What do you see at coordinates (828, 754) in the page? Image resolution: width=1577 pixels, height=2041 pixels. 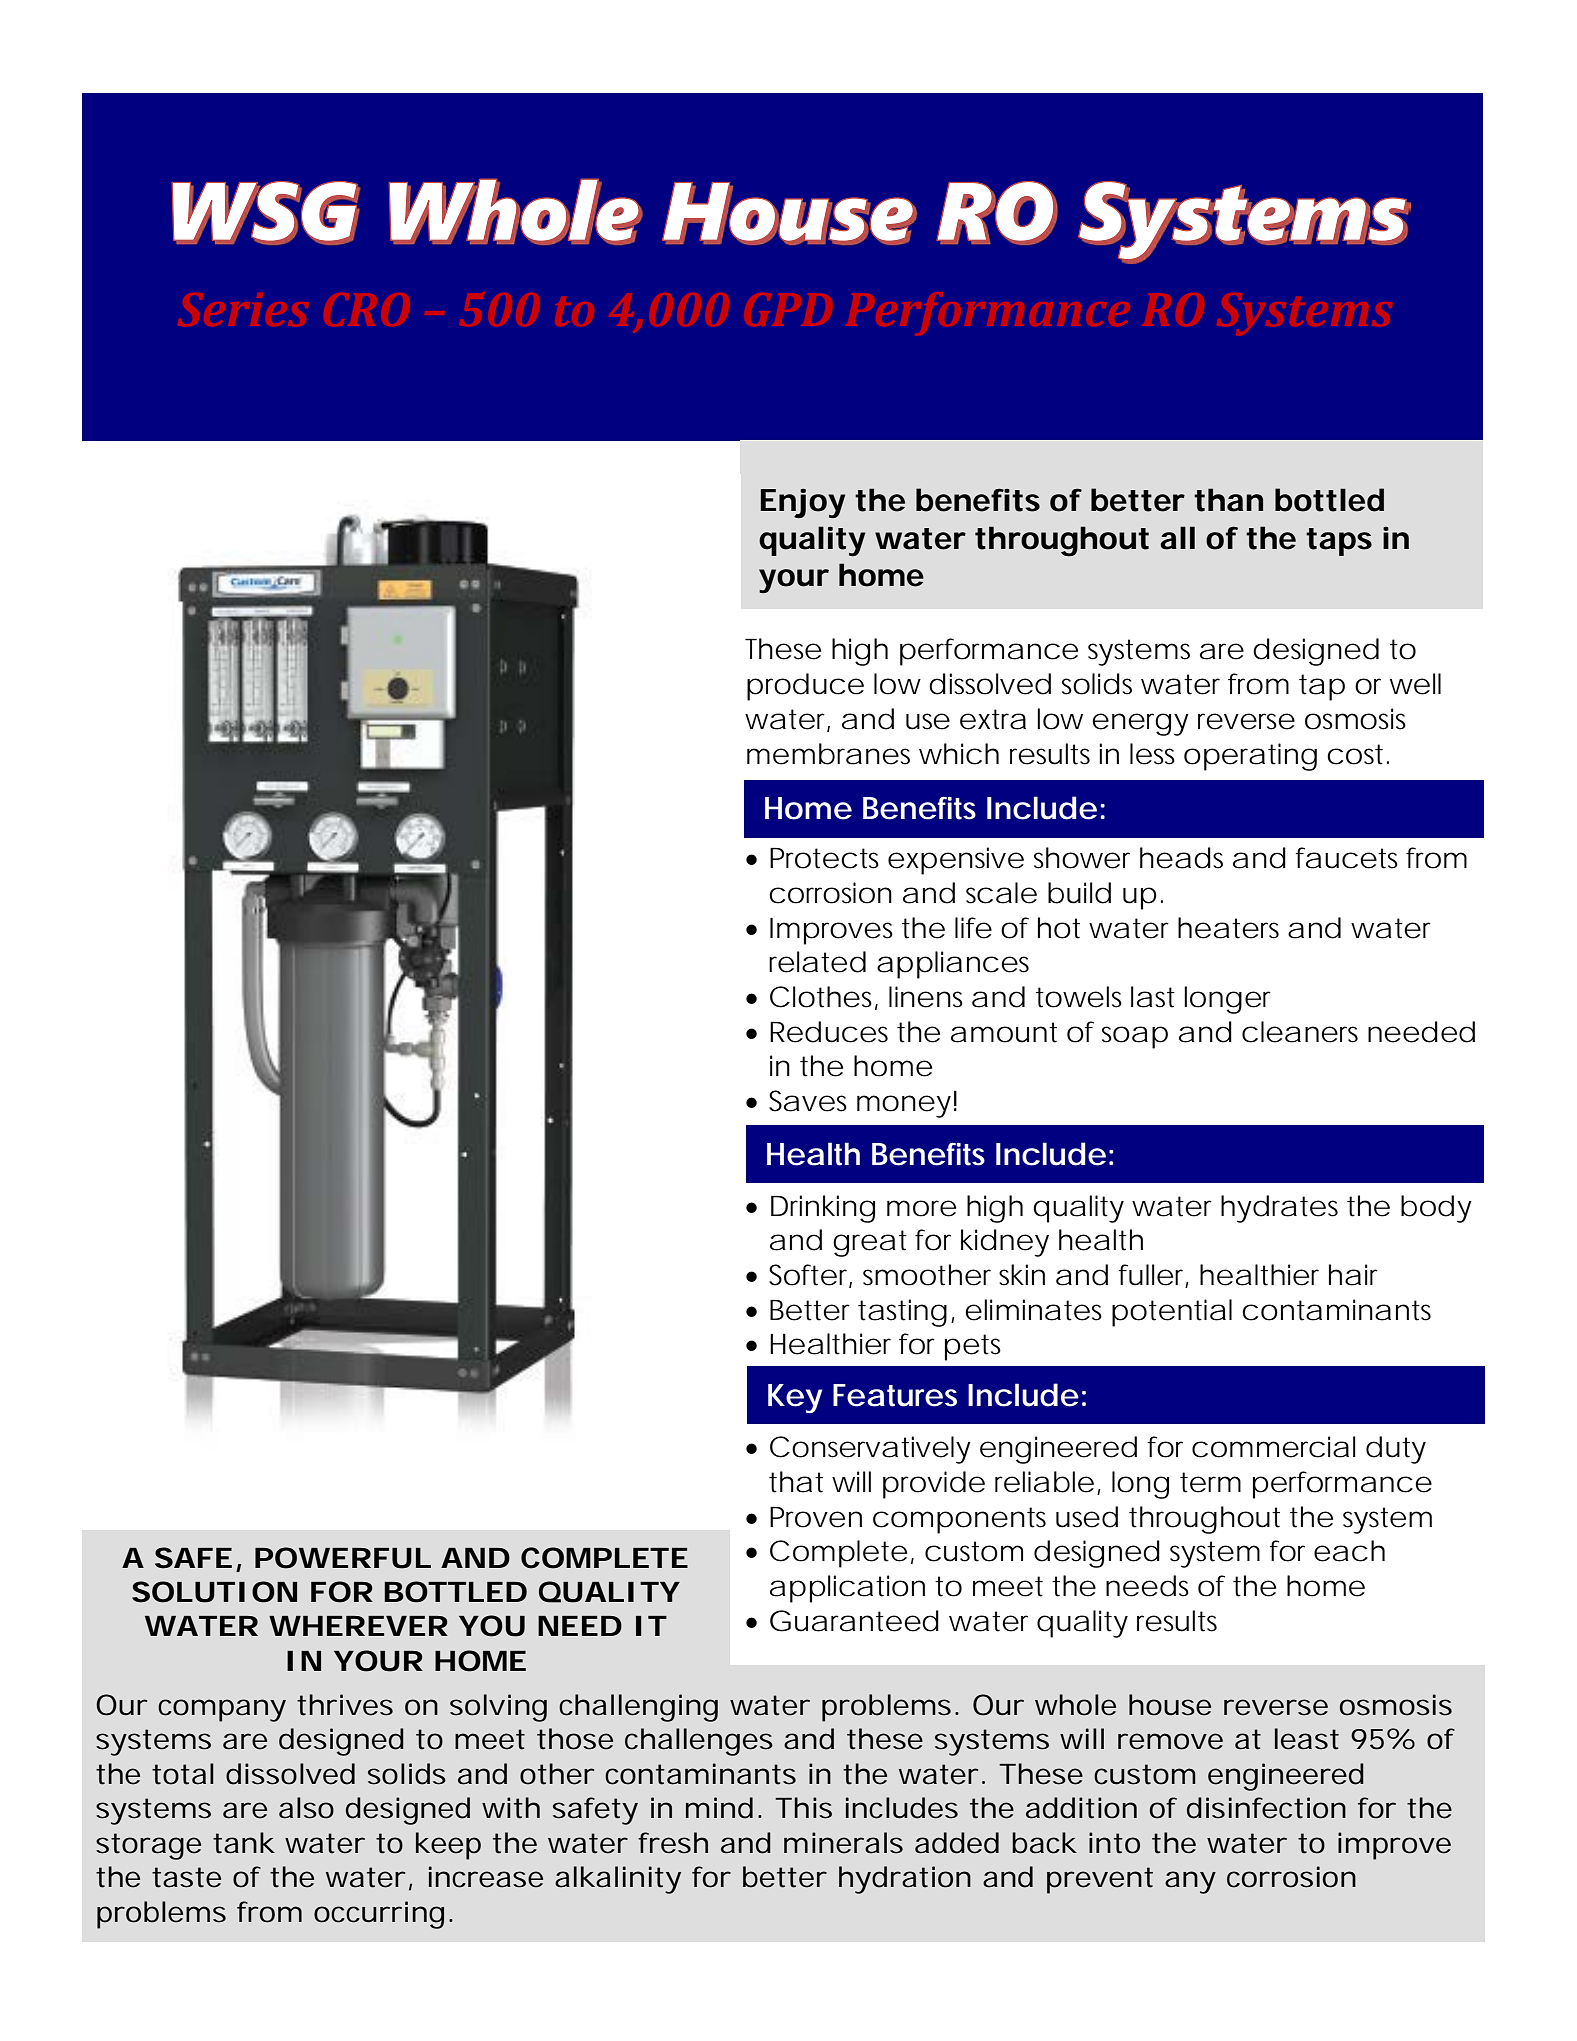 I see `membranes` at bounding box center [828, 754].
